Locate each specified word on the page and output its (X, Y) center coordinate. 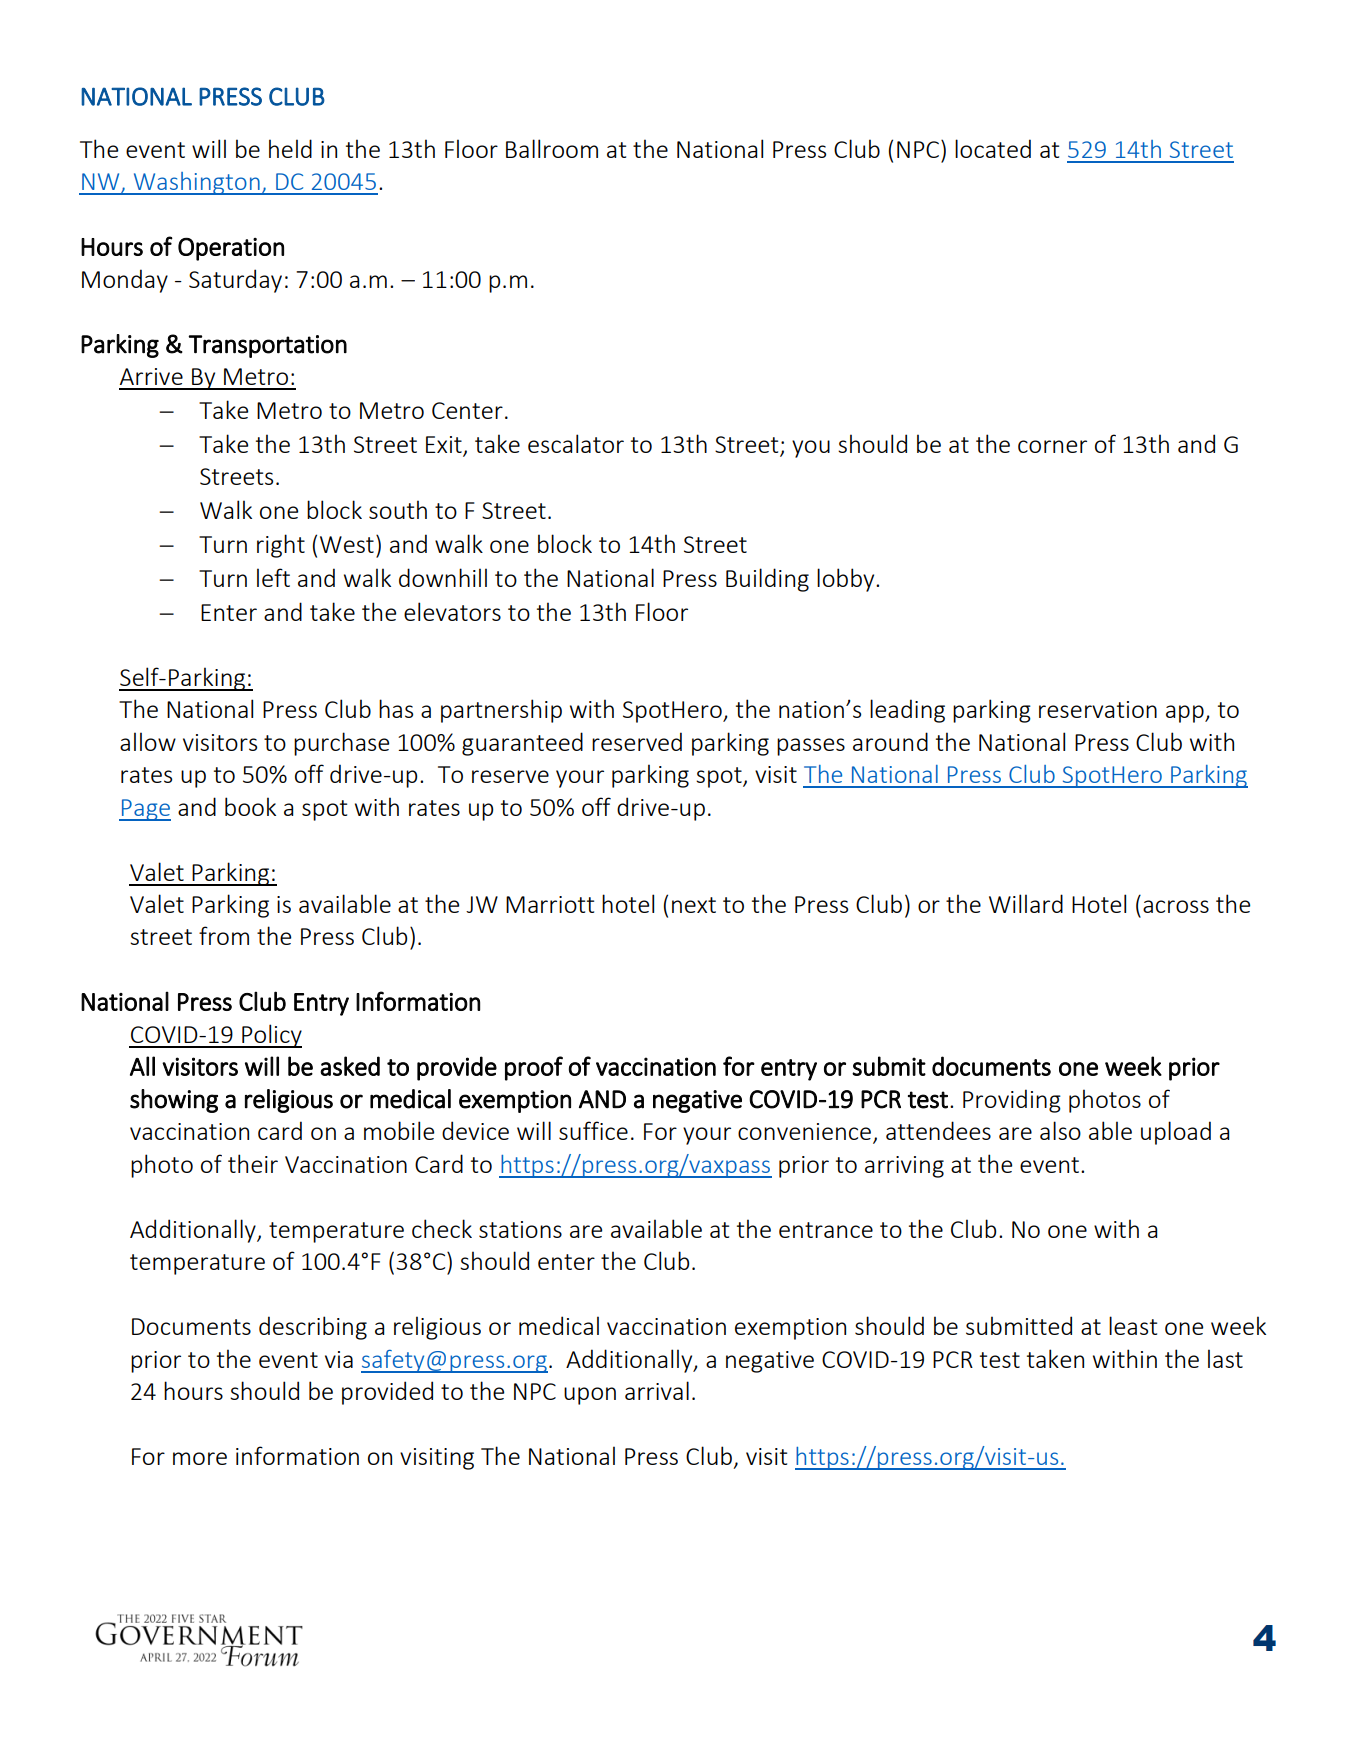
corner (1052, 446)
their (253, 1163)
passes (811, 747)
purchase (341, 744)
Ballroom (552, 148)
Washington (196, 183)
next (694, 905)
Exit (444, 444)
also (1060, 1130)
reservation (1098, 709)
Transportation (267, 346)
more (200, 1458)
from (224, 935)
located (993, 148)
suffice (593, 1130)
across (1176, 906)
